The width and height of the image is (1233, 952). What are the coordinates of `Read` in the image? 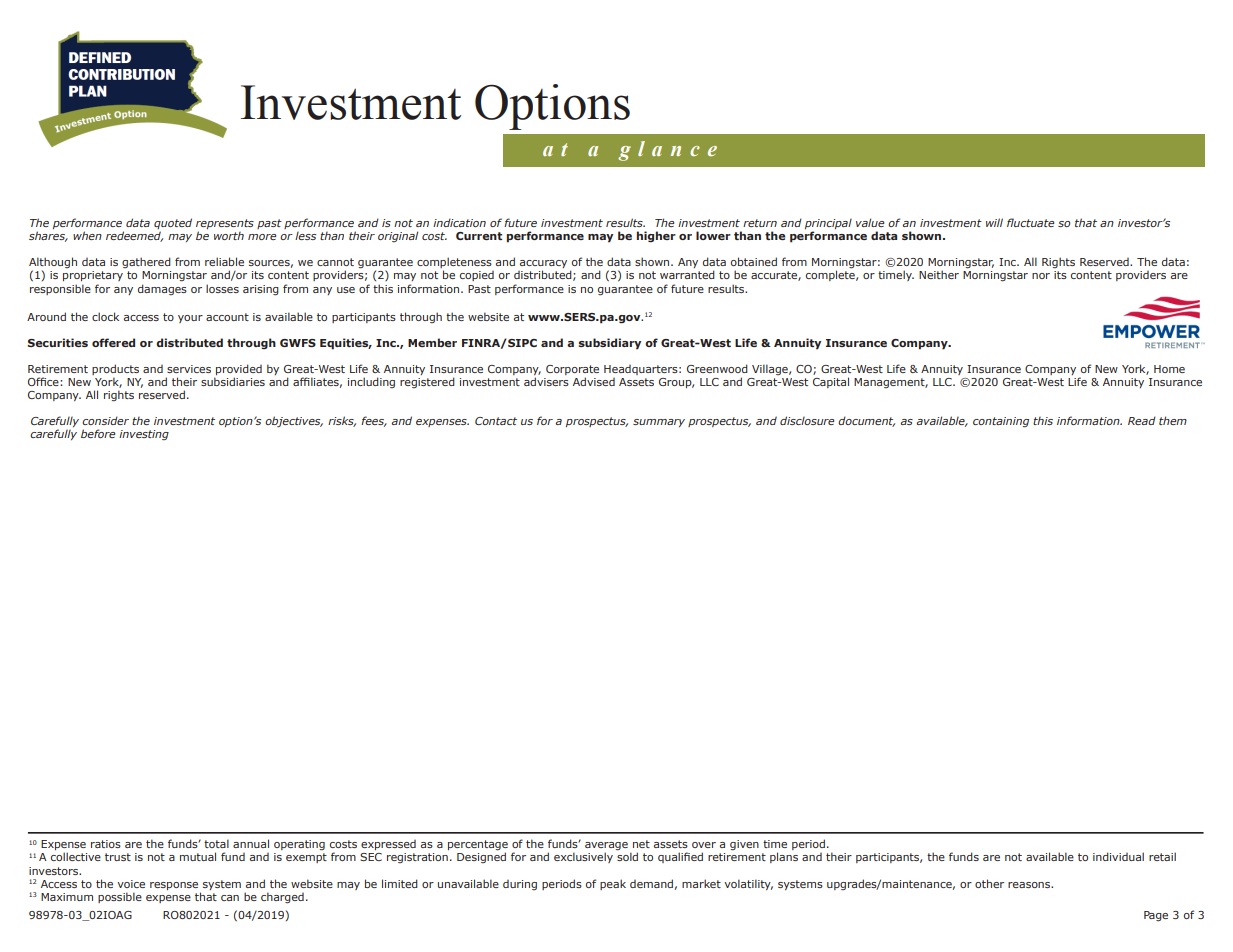 It's located at (1142, 420).
